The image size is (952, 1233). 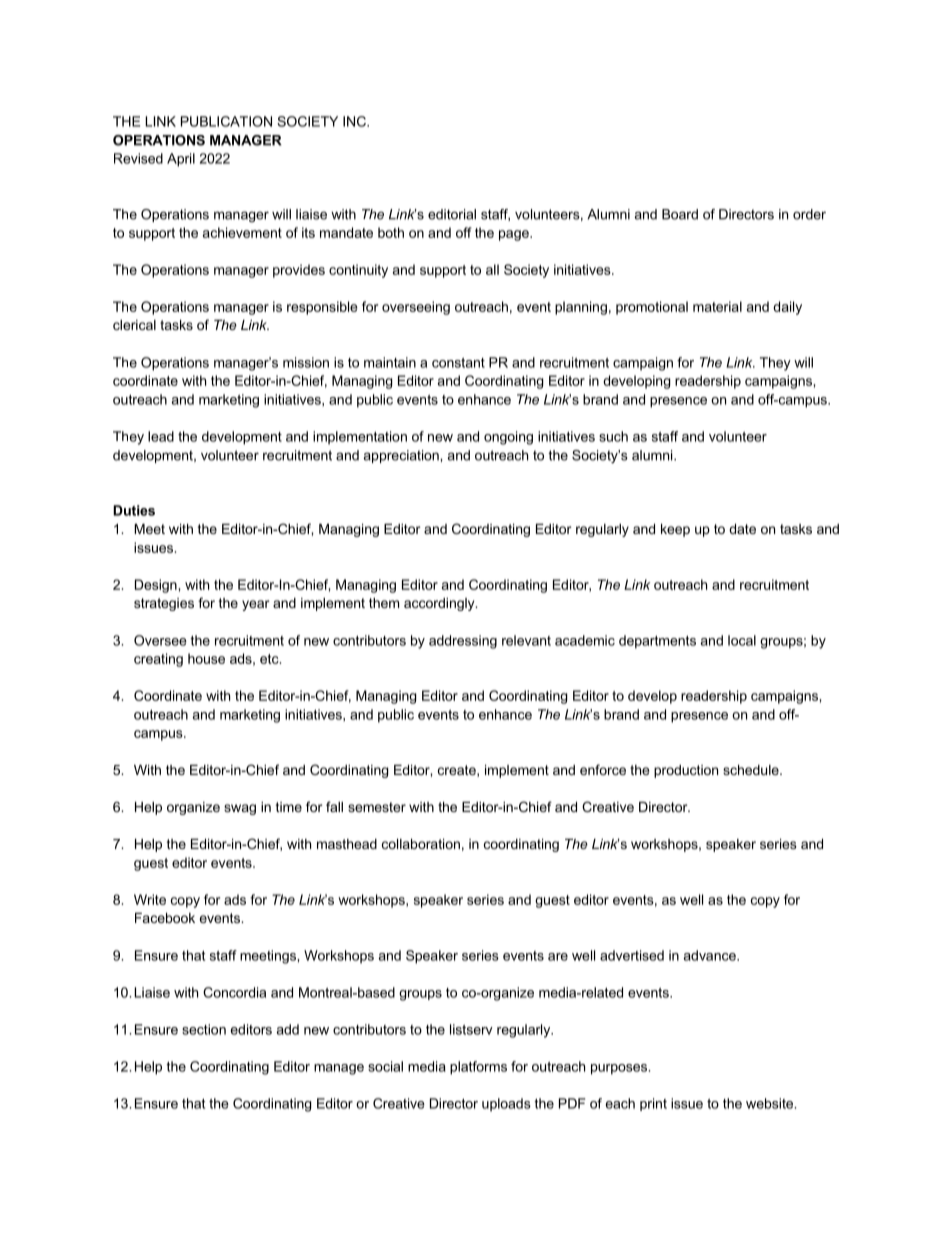 What do you see at coordinates (771, 1103) in the document?
I see `website` at bounding box center [771, 1103].
